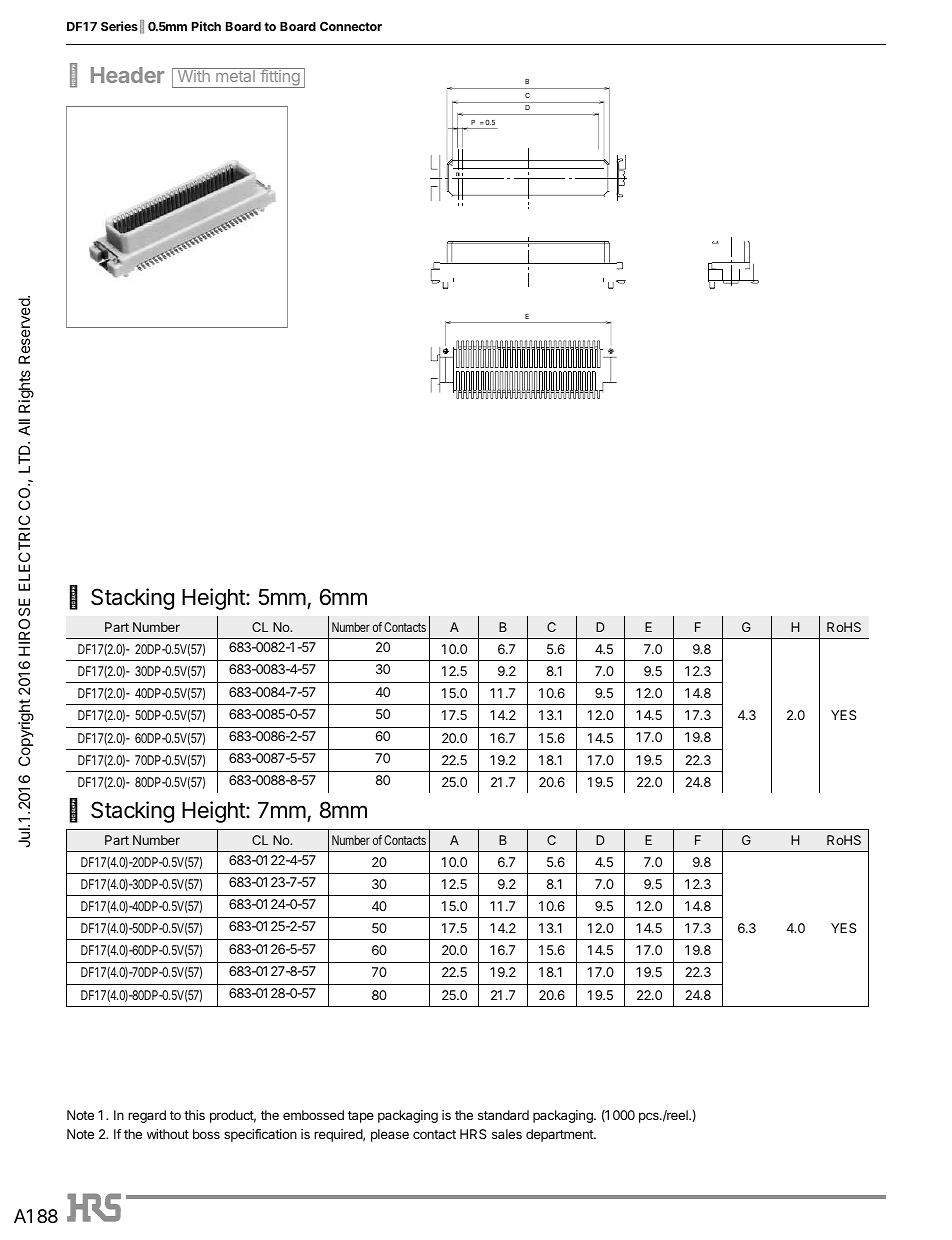 The width and height of the screenshot is (952, 1240). I want to click on Header, so click(127, 75).
